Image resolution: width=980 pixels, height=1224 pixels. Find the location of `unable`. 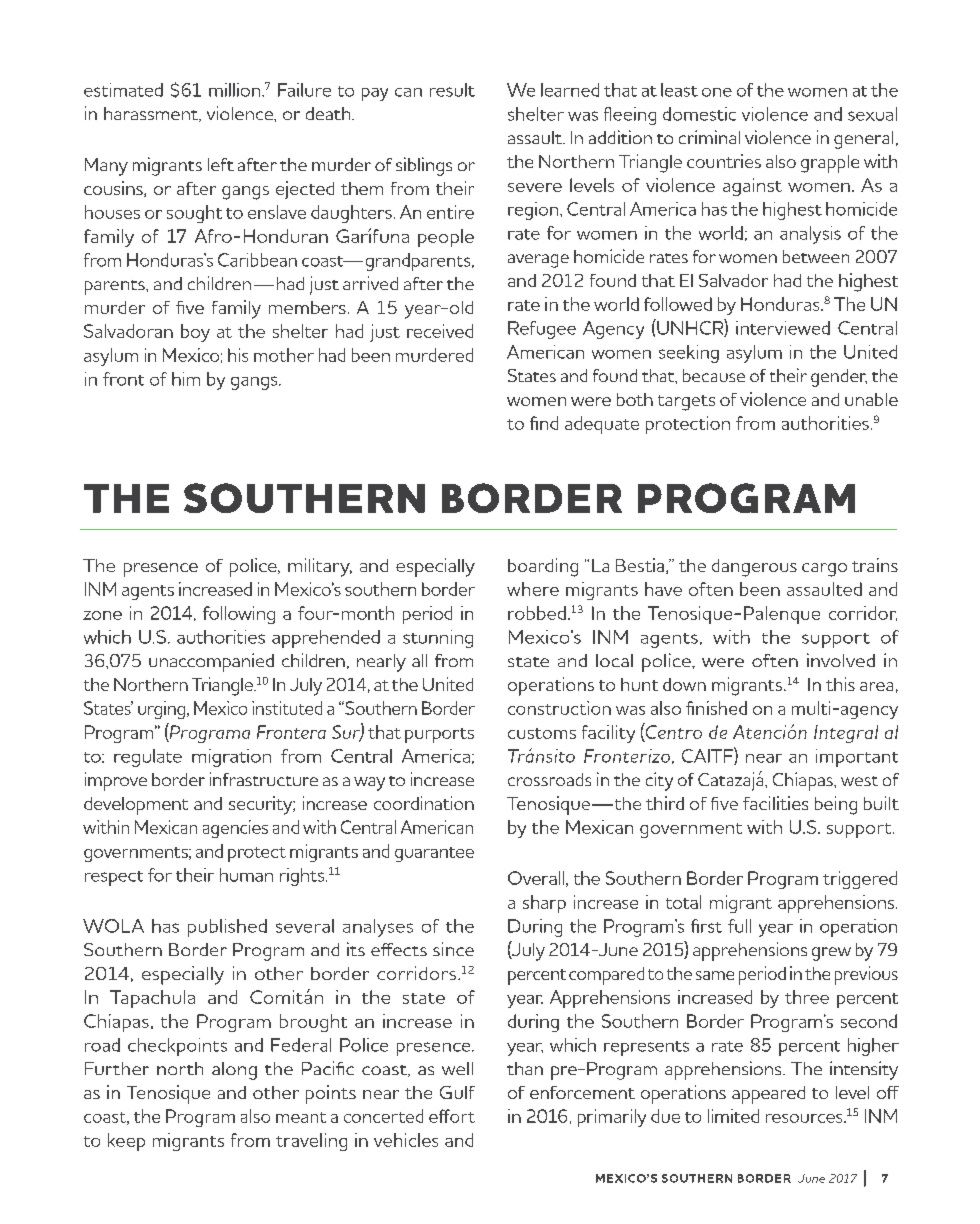

unable is located at coordinates (871, 399).
